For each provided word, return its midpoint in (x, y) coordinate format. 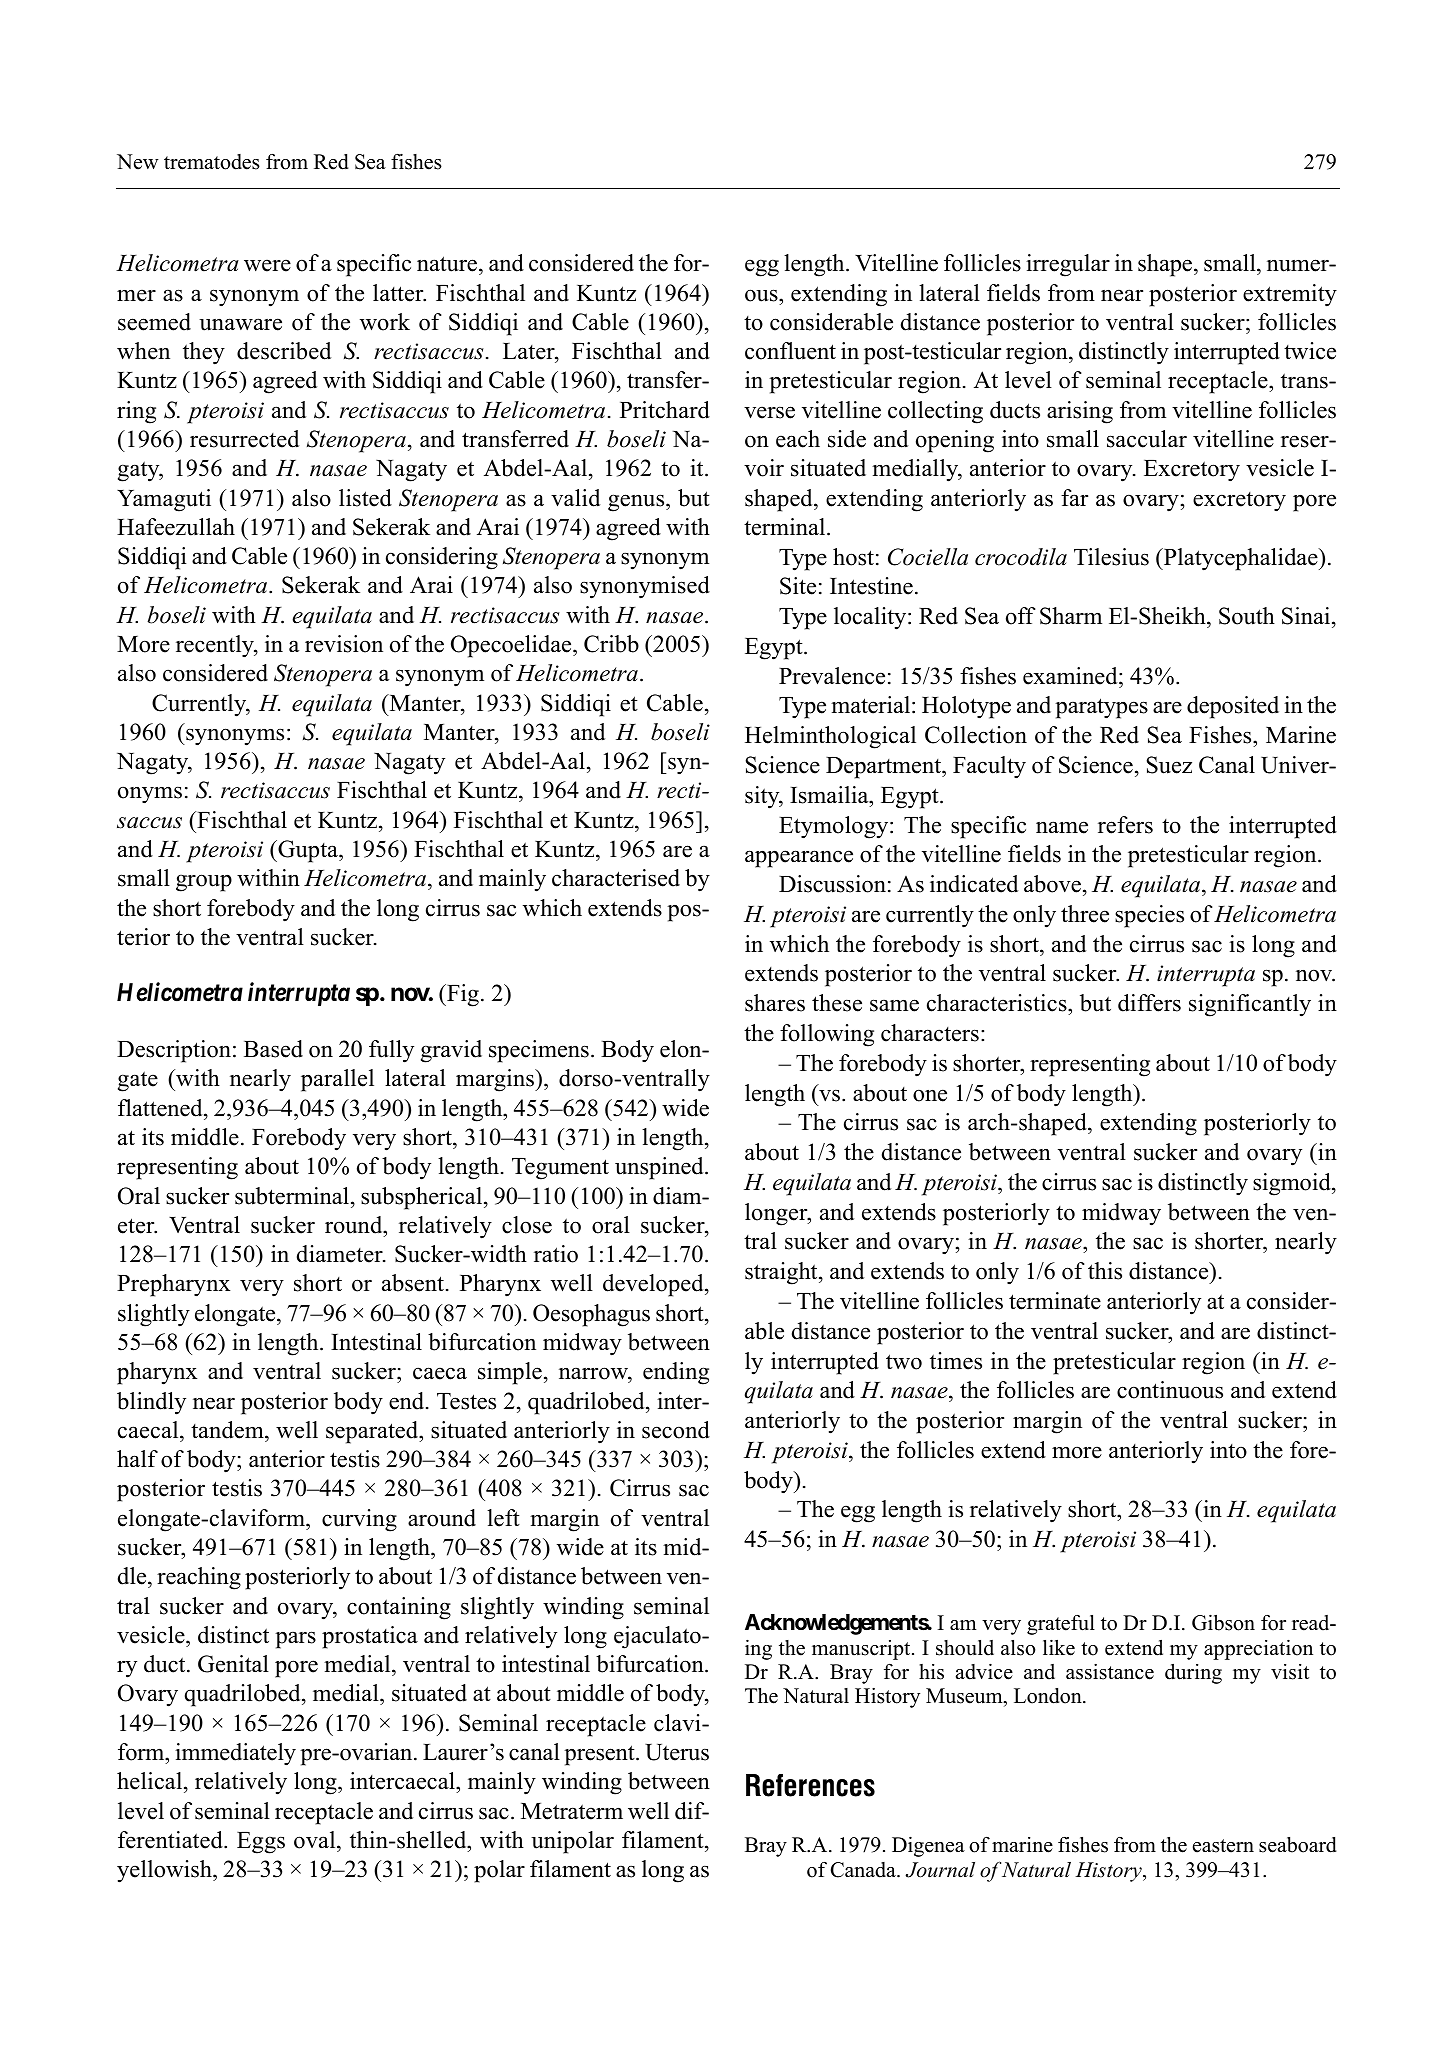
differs (1149, 1003)
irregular (1068, 265)
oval (316, 1840)
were (267, 265)
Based (273, 1049)
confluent (790, 351)
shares (775, 1003)
